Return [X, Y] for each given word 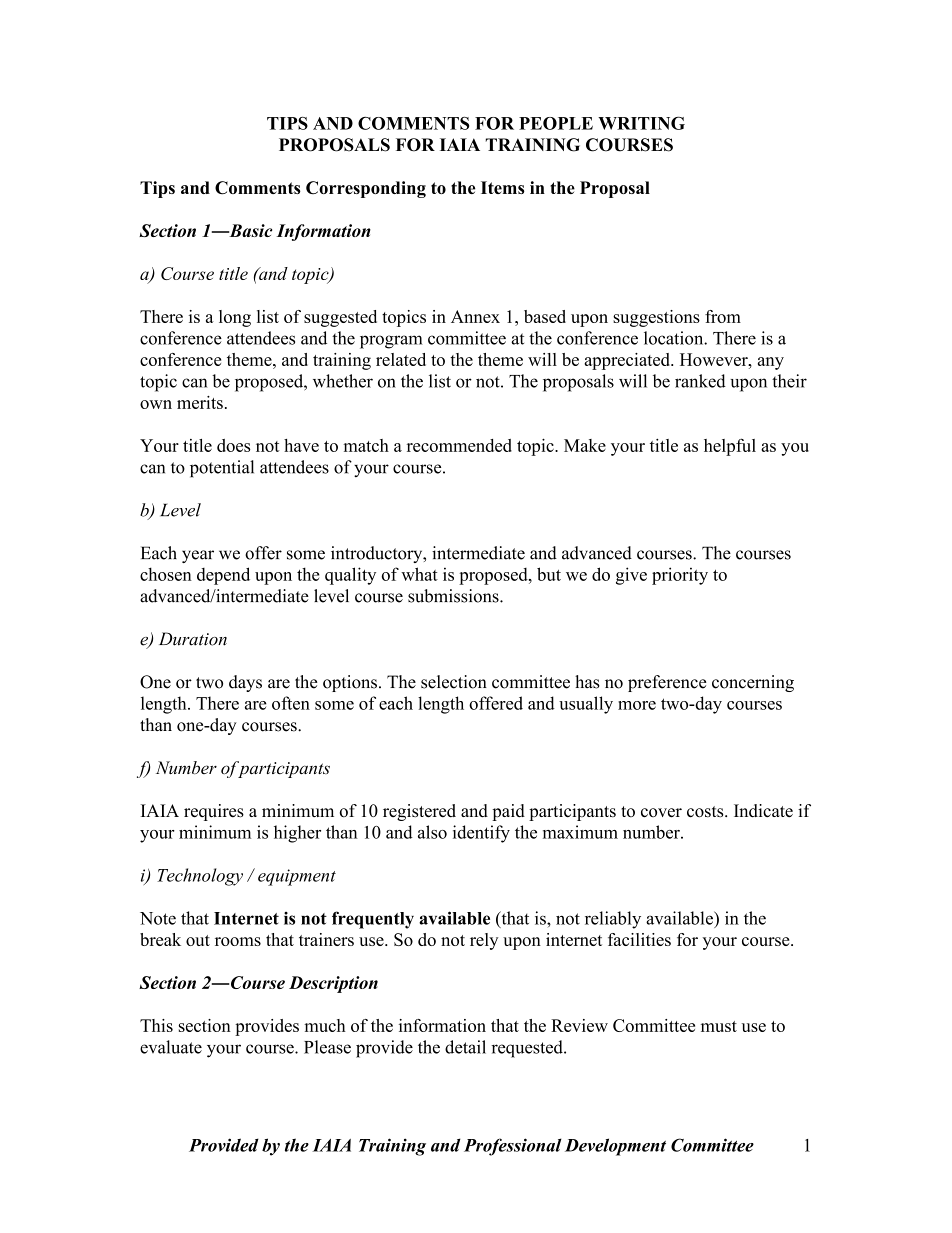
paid [508, 812]
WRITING [641, 123]
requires [214, 812]
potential [222, 469]
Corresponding [366, 189]
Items [503, 187]
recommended [459, 445]
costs [706, 812]
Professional [513, 1147]
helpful [730, 447]
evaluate [171, 1047]
